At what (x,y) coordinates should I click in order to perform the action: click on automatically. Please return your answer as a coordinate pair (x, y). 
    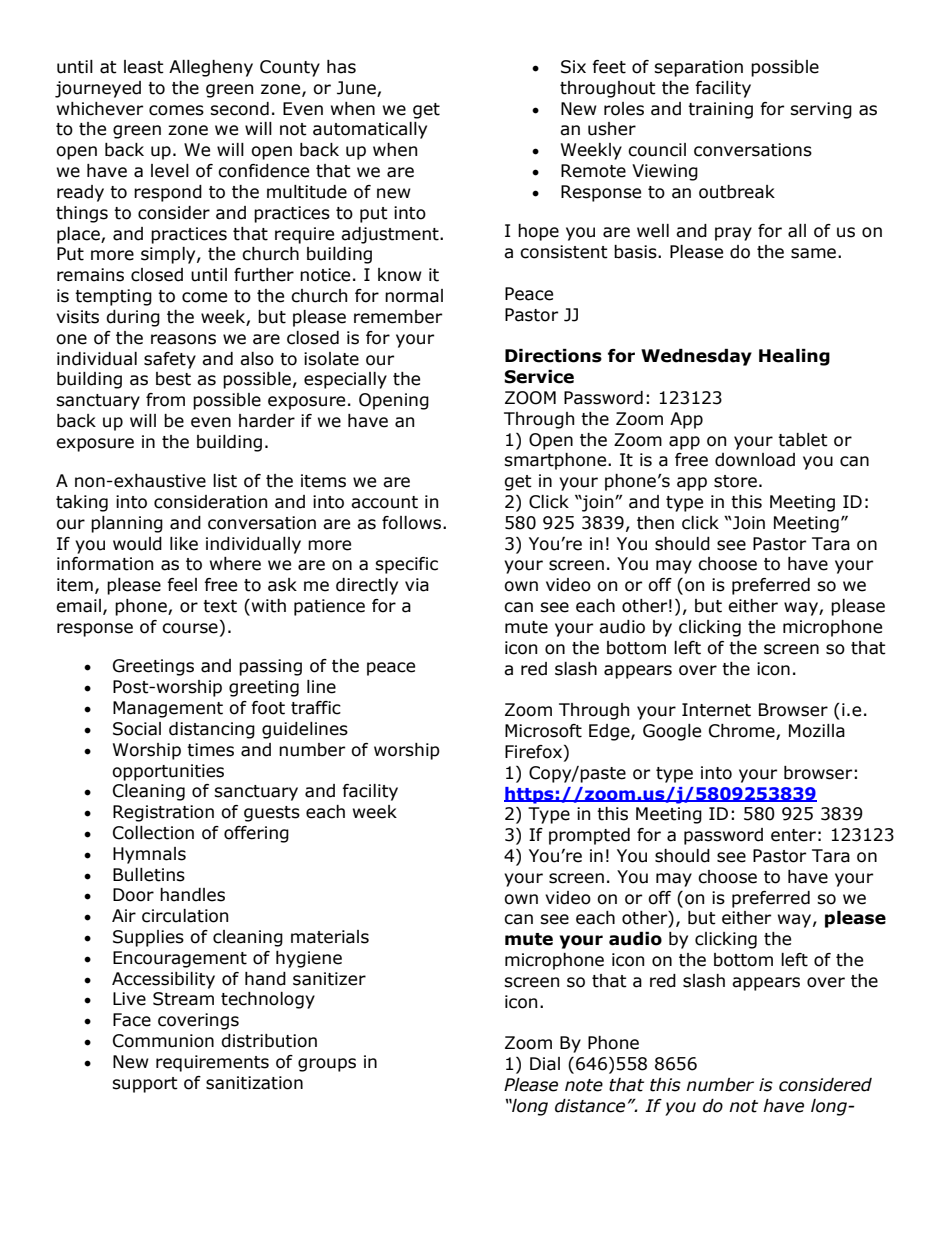
    Looking at the image, I should click on (370, 130).
